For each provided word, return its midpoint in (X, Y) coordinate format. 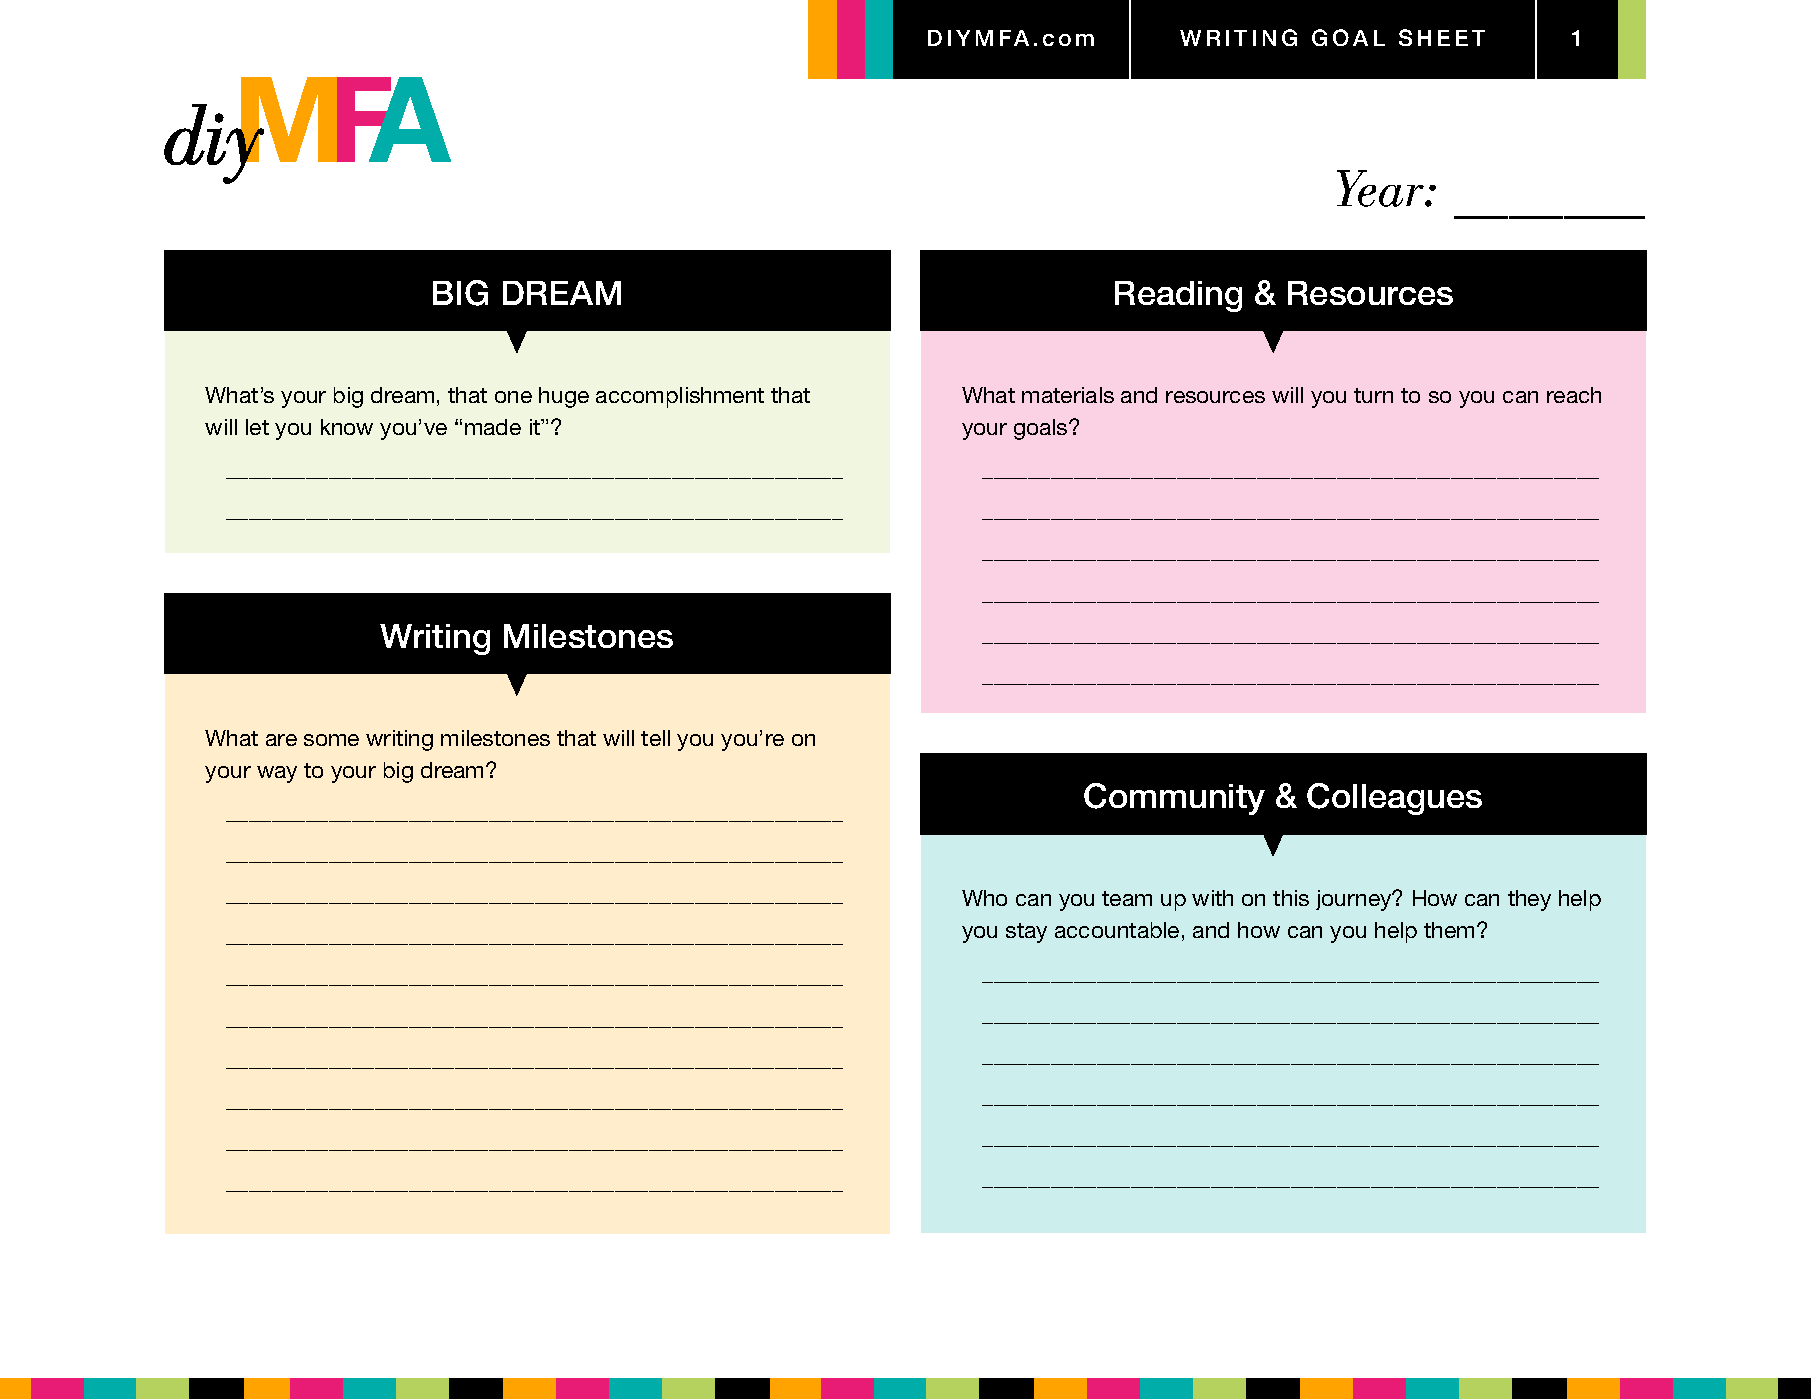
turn (1373, 395)
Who (984, 898)
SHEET (1442, 37)
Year (1381, 188)
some (331, 740)
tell (655, 738)
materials (1068, 395)
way (277, 774)
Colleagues (1394, 799)
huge (564, 397)
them (1449, 930)
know (347, 427)
